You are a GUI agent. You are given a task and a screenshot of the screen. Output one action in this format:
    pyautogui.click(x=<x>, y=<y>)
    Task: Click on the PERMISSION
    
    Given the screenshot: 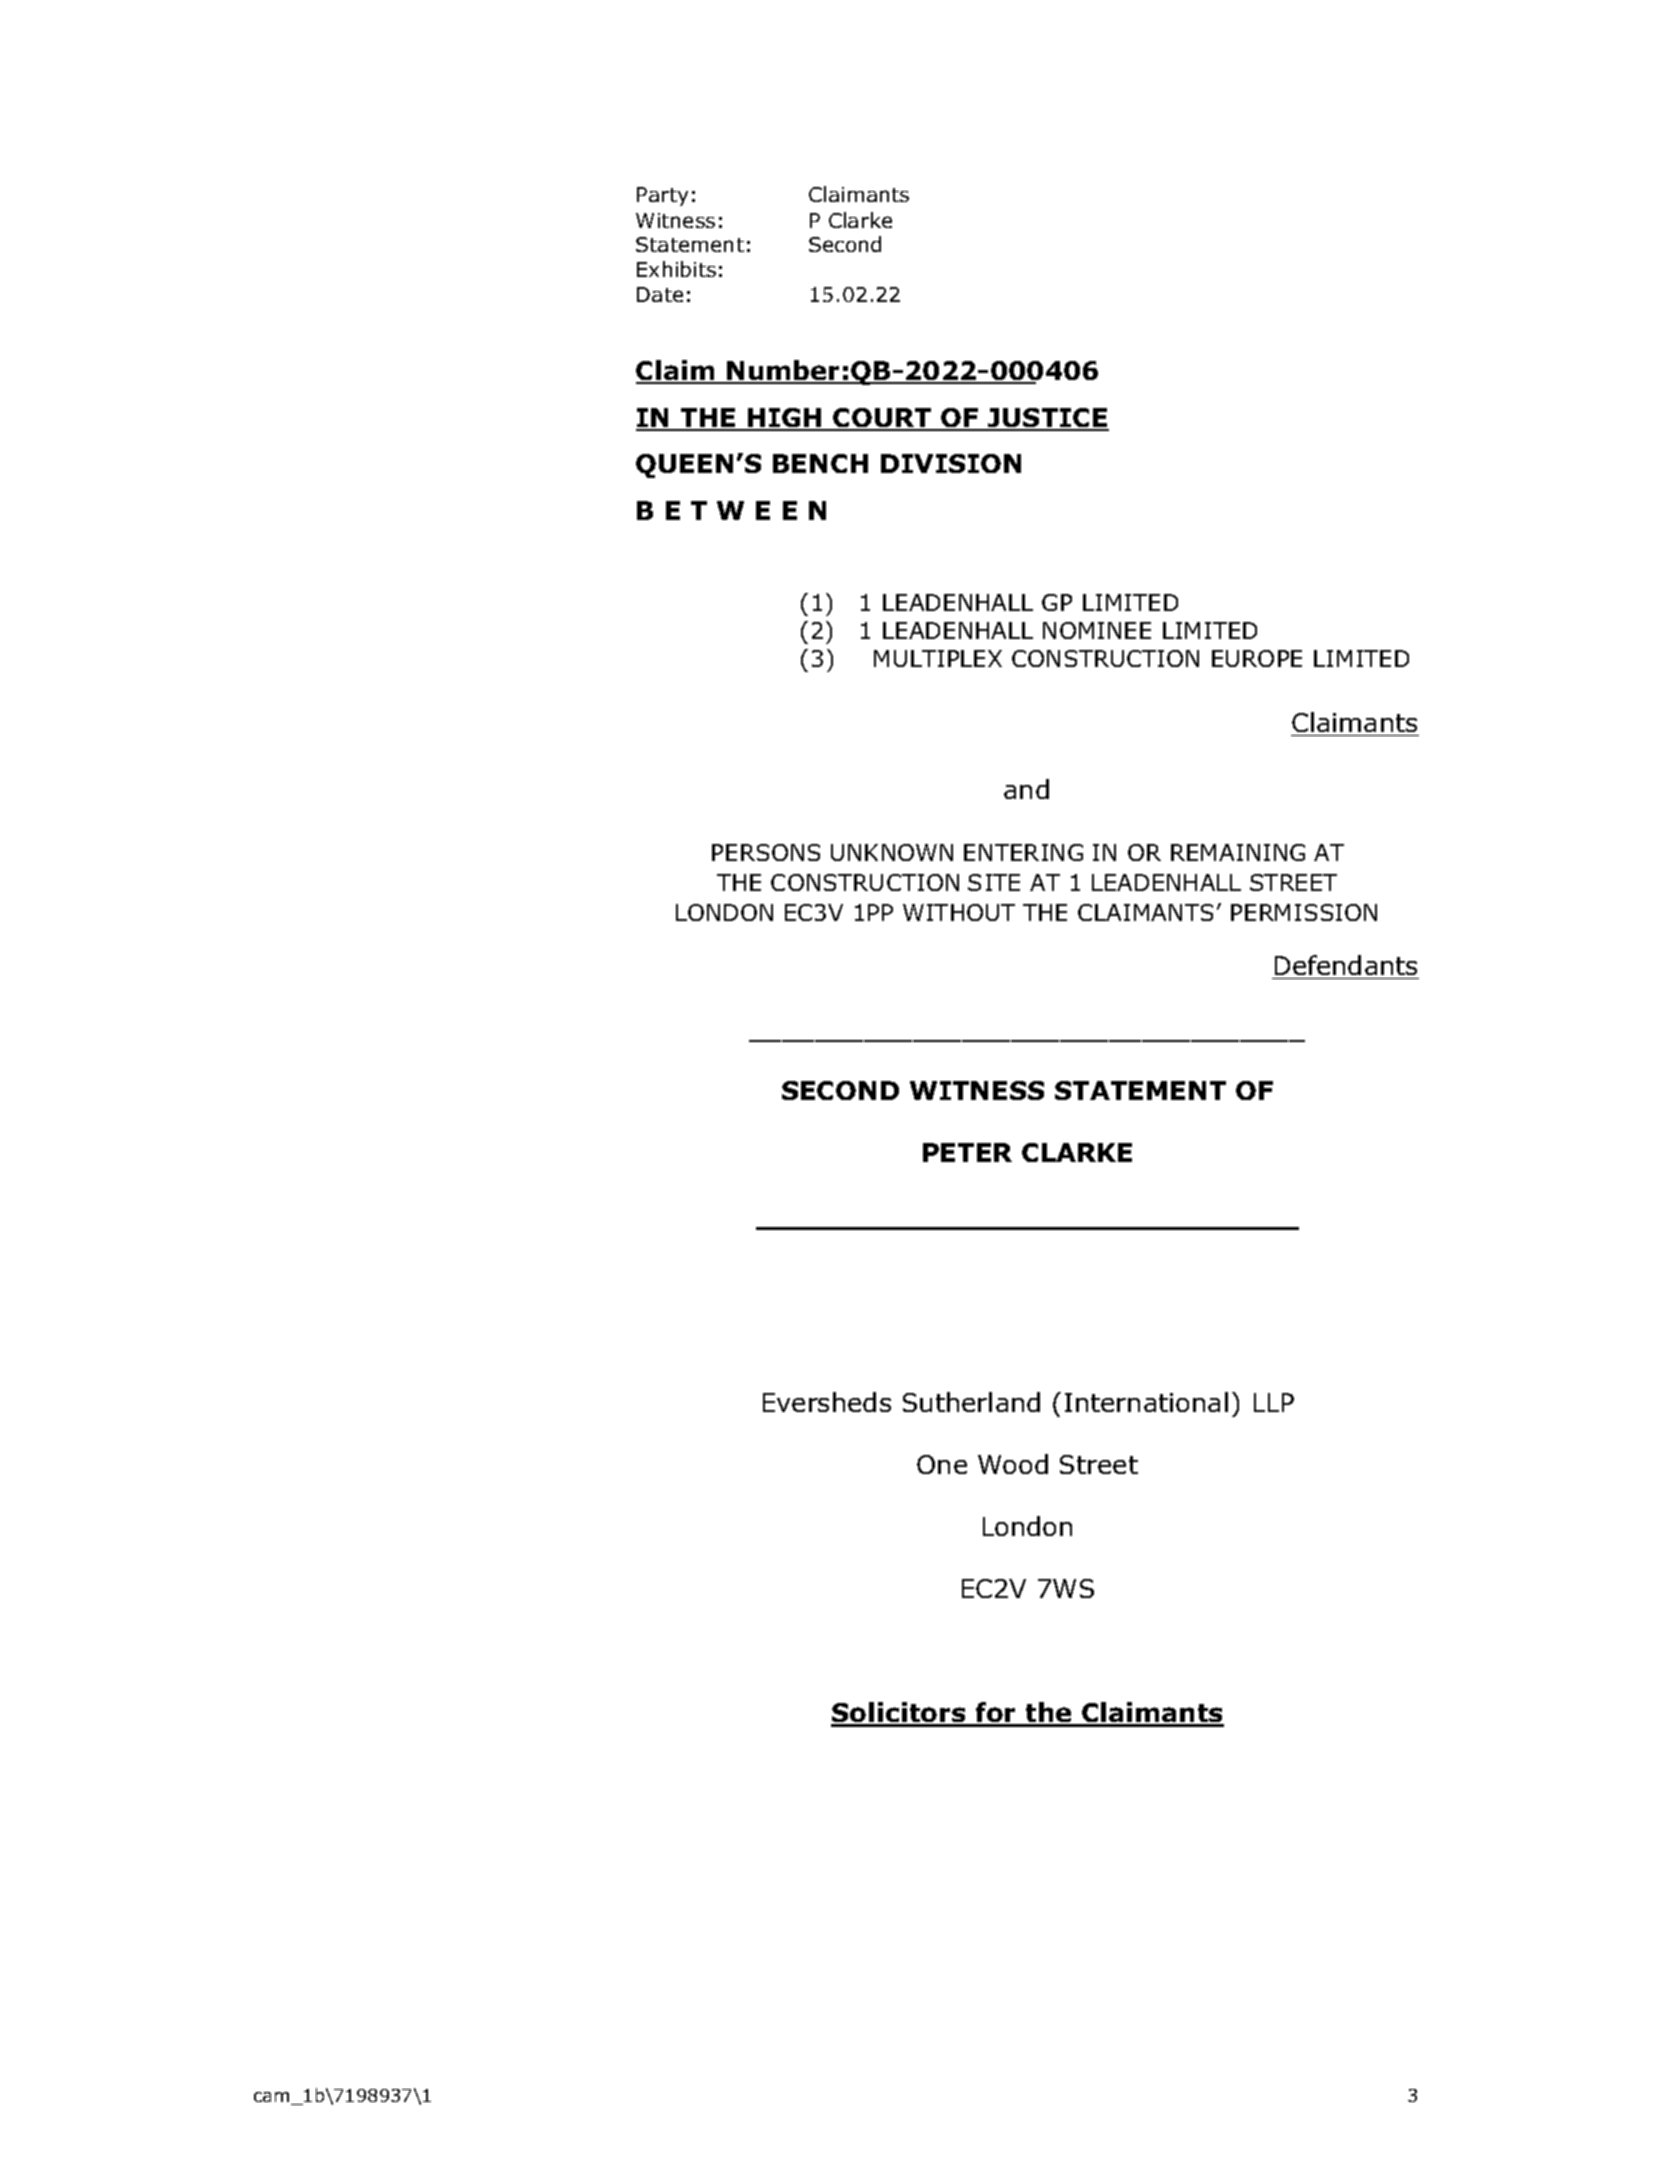 What is the action you would take?
    pyautogui.click(x=1304, y=912)
